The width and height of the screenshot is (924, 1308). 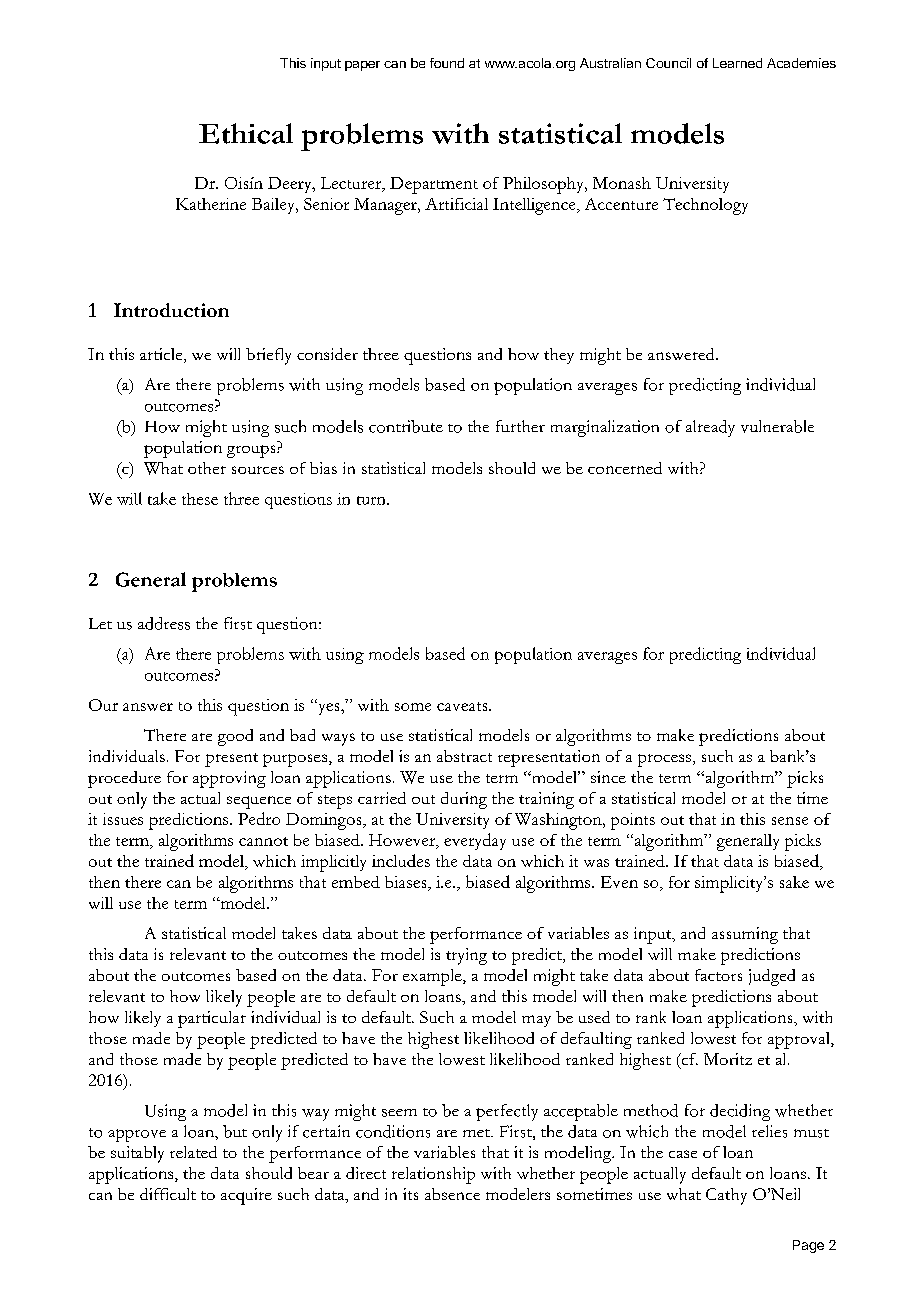 I want to click on already, so click(x=710, y=428).
